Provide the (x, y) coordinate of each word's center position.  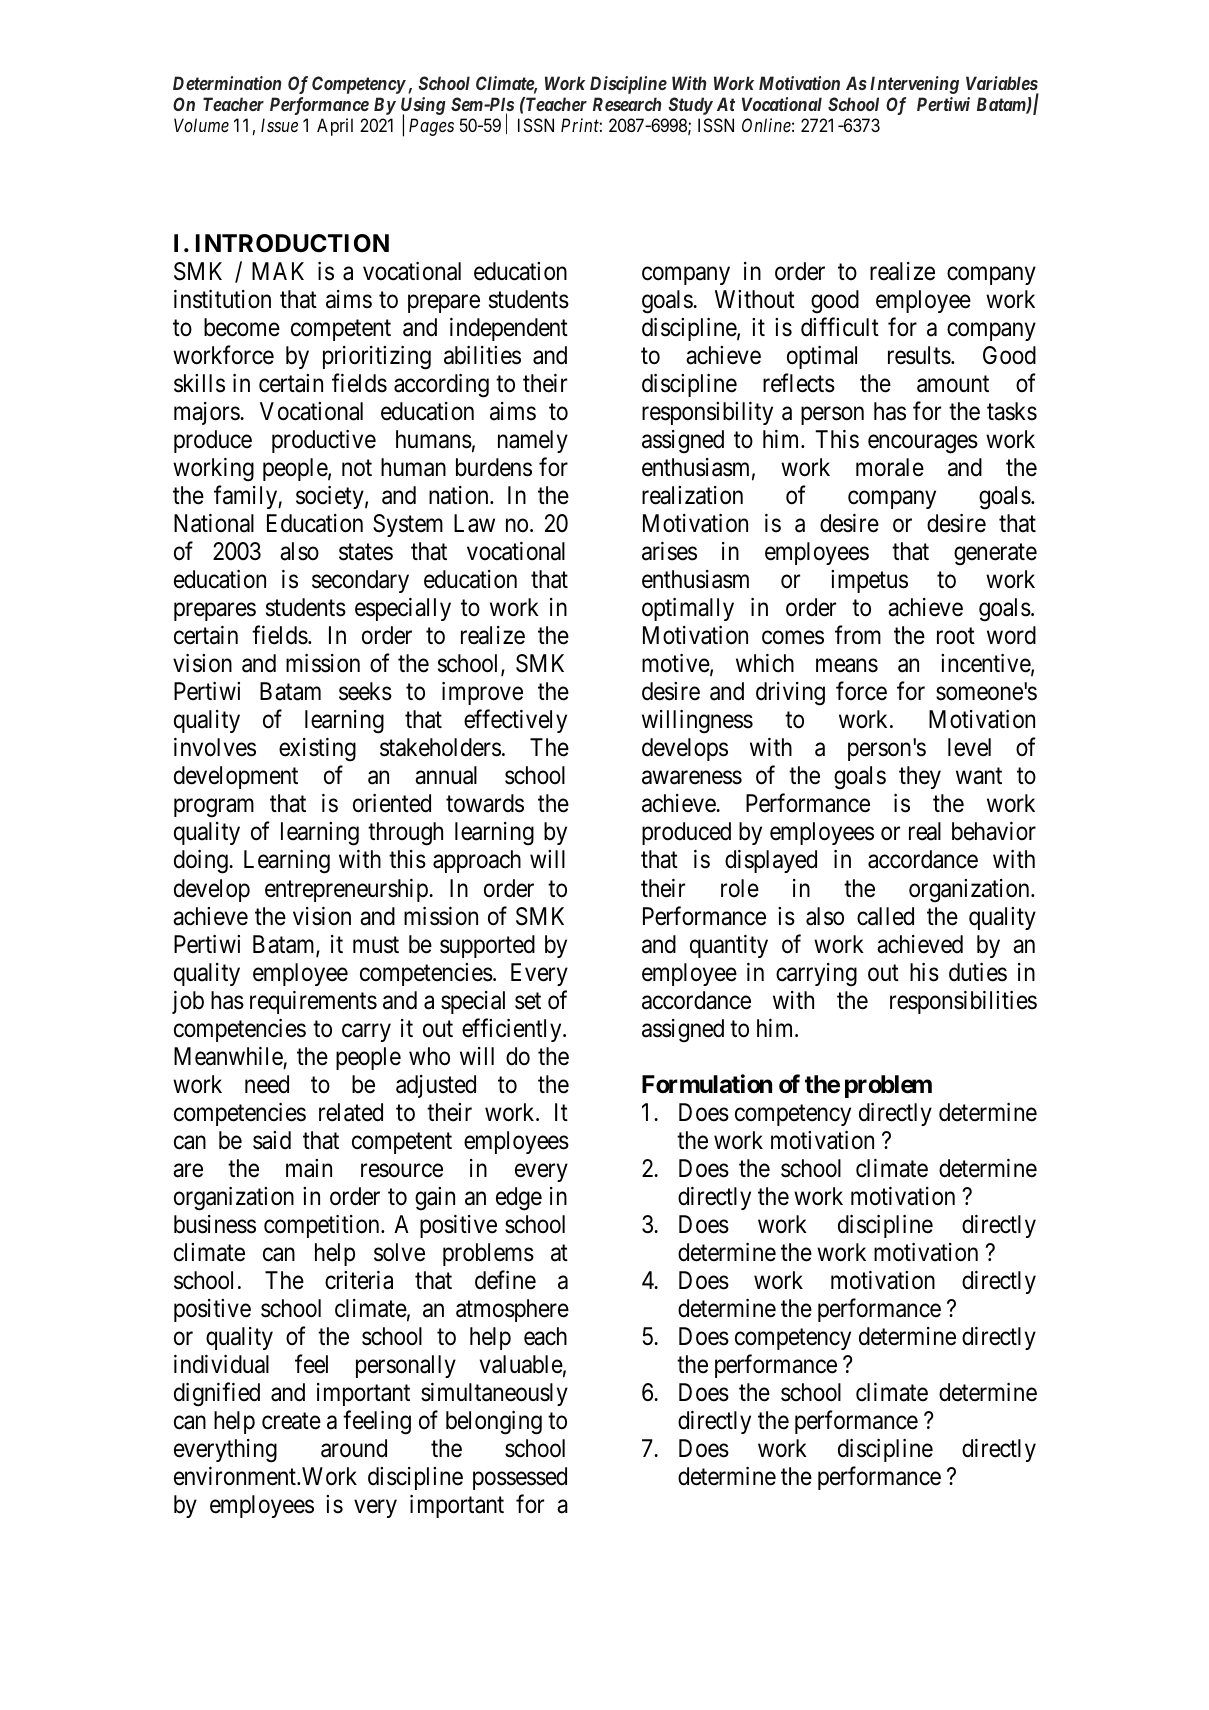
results (919, 355)
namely (533, 441)
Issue (279, 125)
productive (324, 441)
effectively (515, 721)
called (885, 916)
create (291, 1421)
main (309, 1168)
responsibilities (963, 1002)
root (956, 636)
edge (519, 1199)
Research (627, 104)
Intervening (914, 85)
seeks (365, 691)
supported (487, 946)
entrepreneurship (347, 890)
